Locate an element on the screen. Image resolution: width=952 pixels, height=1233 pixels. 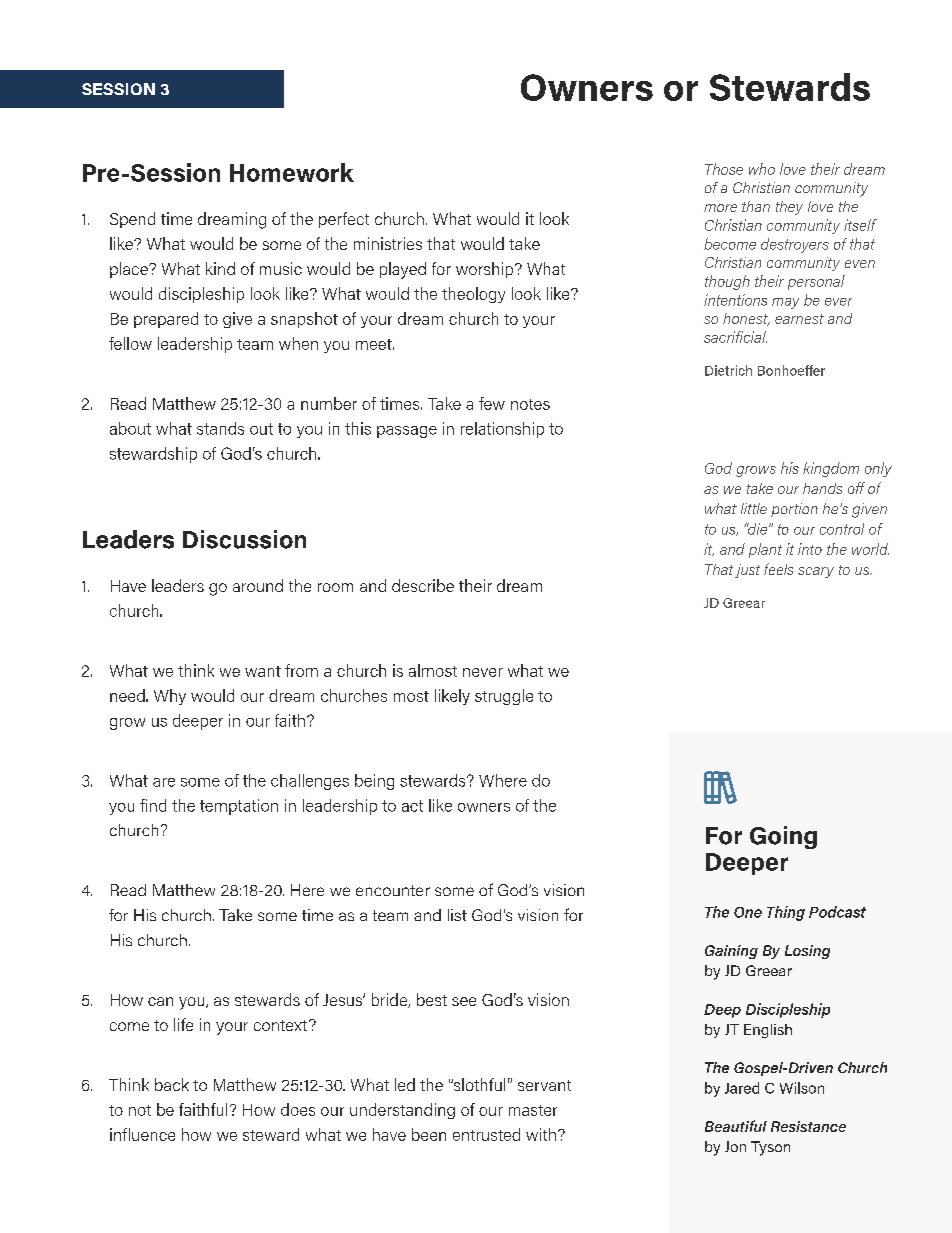
Resistance is located at coordinates (808, 1126).
